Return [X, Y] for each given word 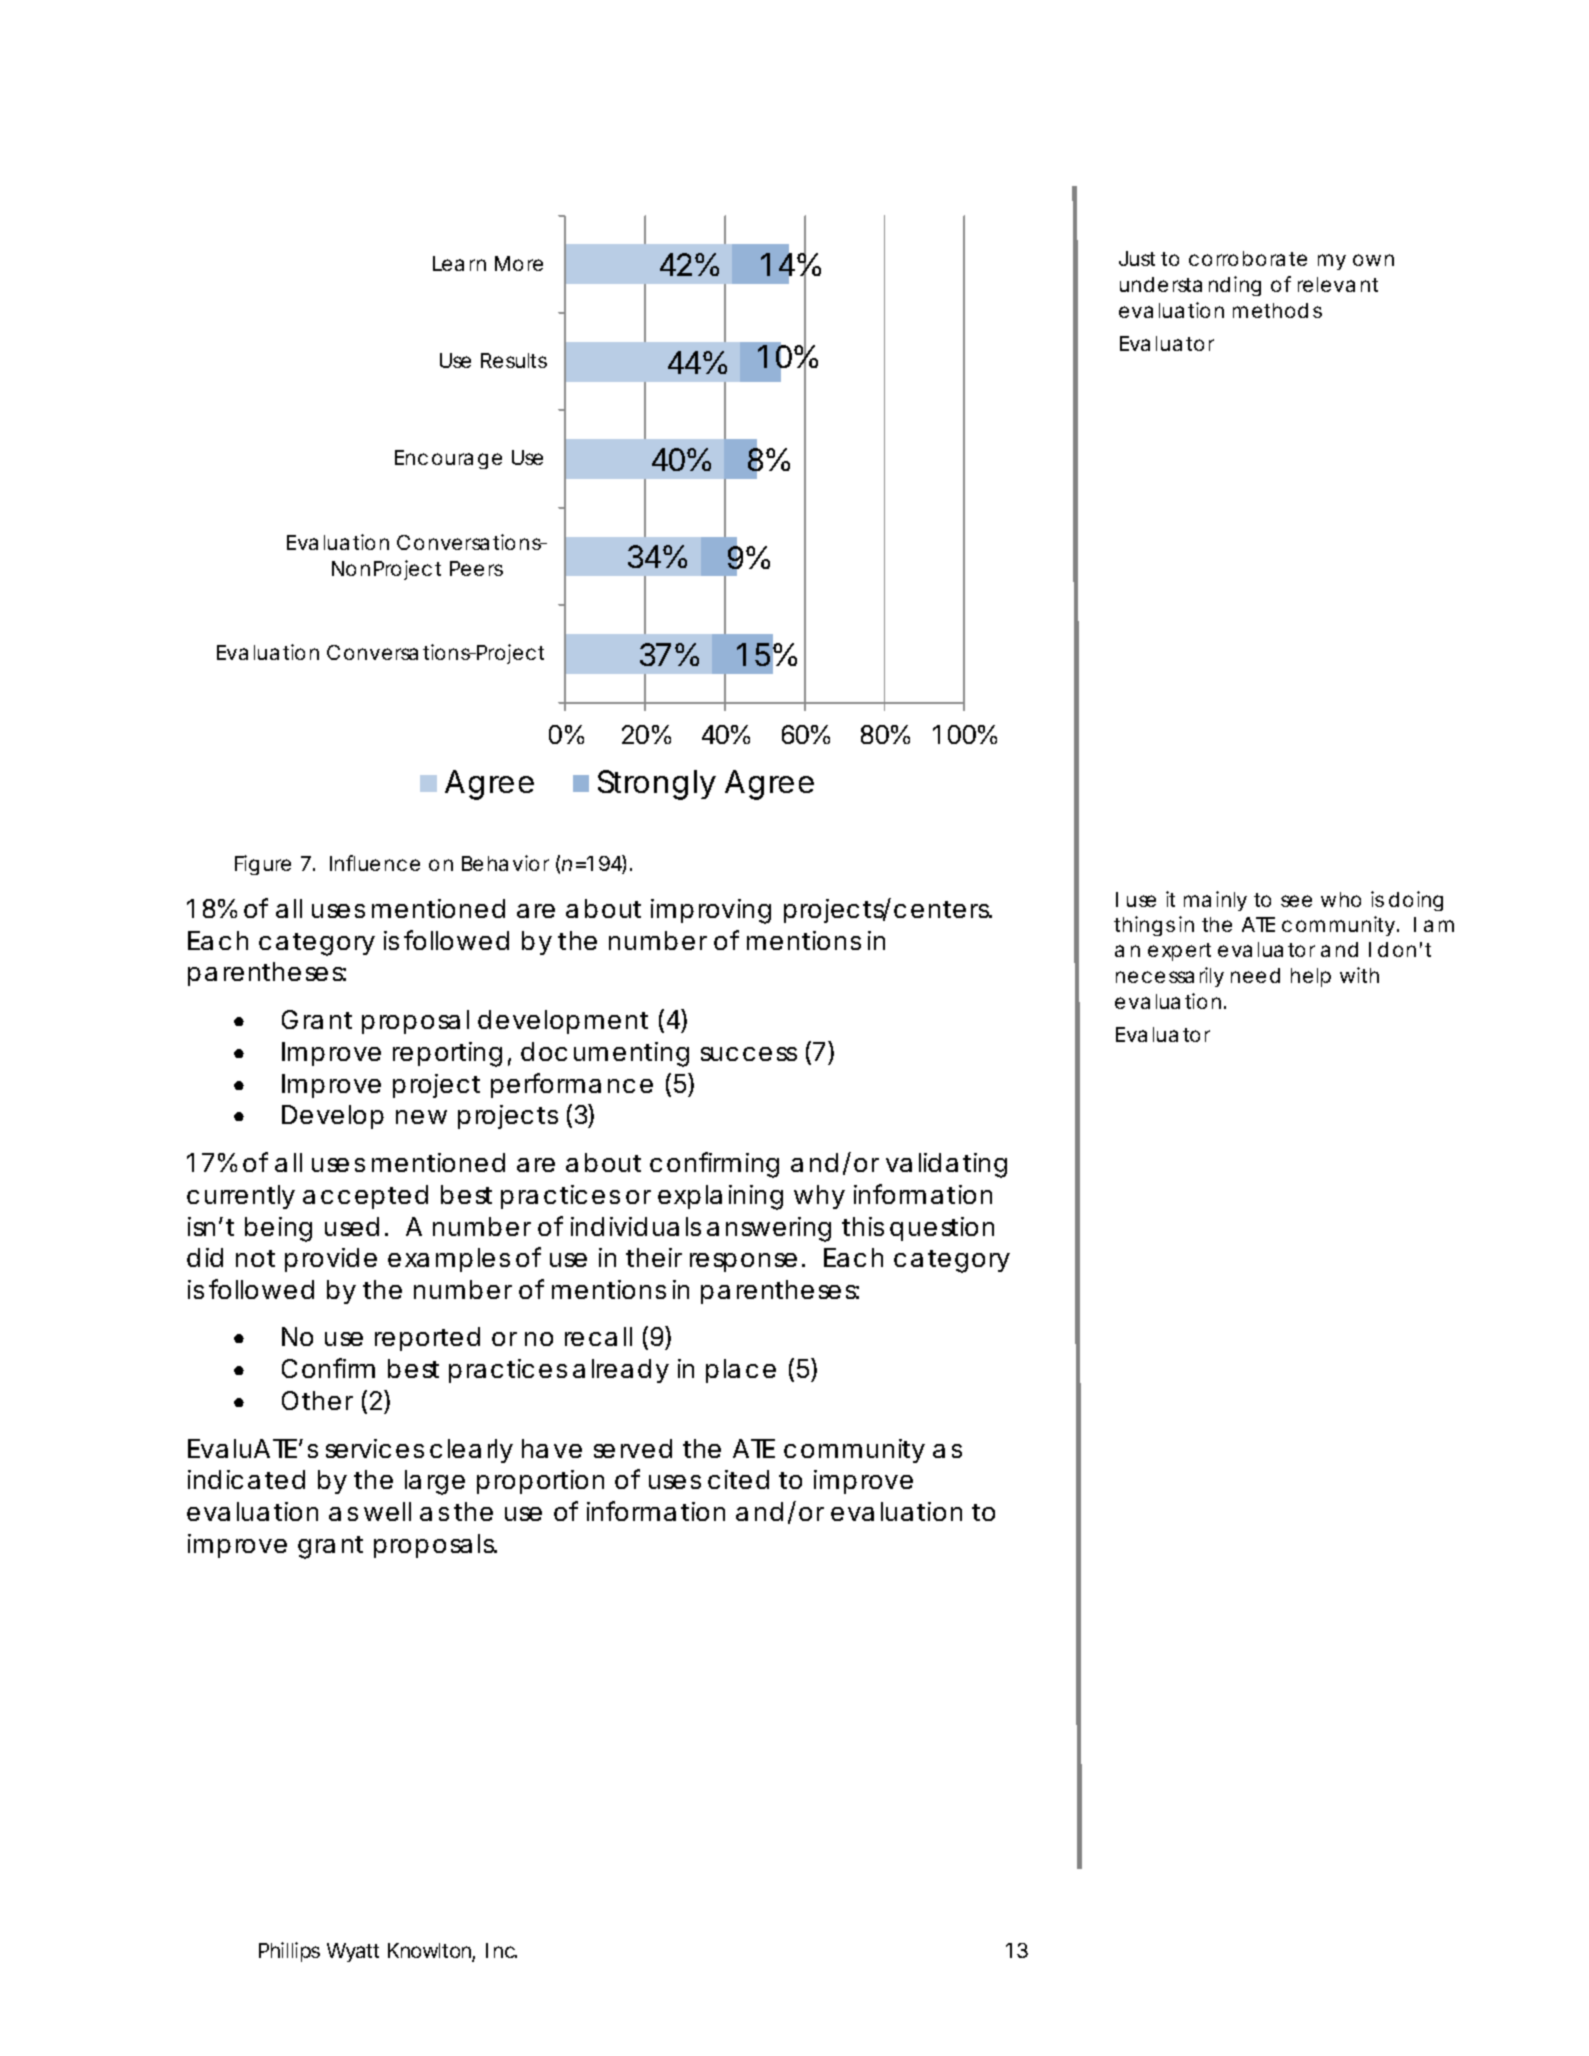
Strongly [657, 785]
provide [331, 1260]
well [387, 1511]
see [1296, 901]
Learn [459, 263]
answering [769, 1229]
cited [738, 1479]
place [741, 1371]
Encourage [448, 459]
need [1255, 975]
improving [711, 911]
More [519, 263]
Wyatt [353, 1952]
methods [1277, 310]
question [942, 1229]
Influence [375, 863]
